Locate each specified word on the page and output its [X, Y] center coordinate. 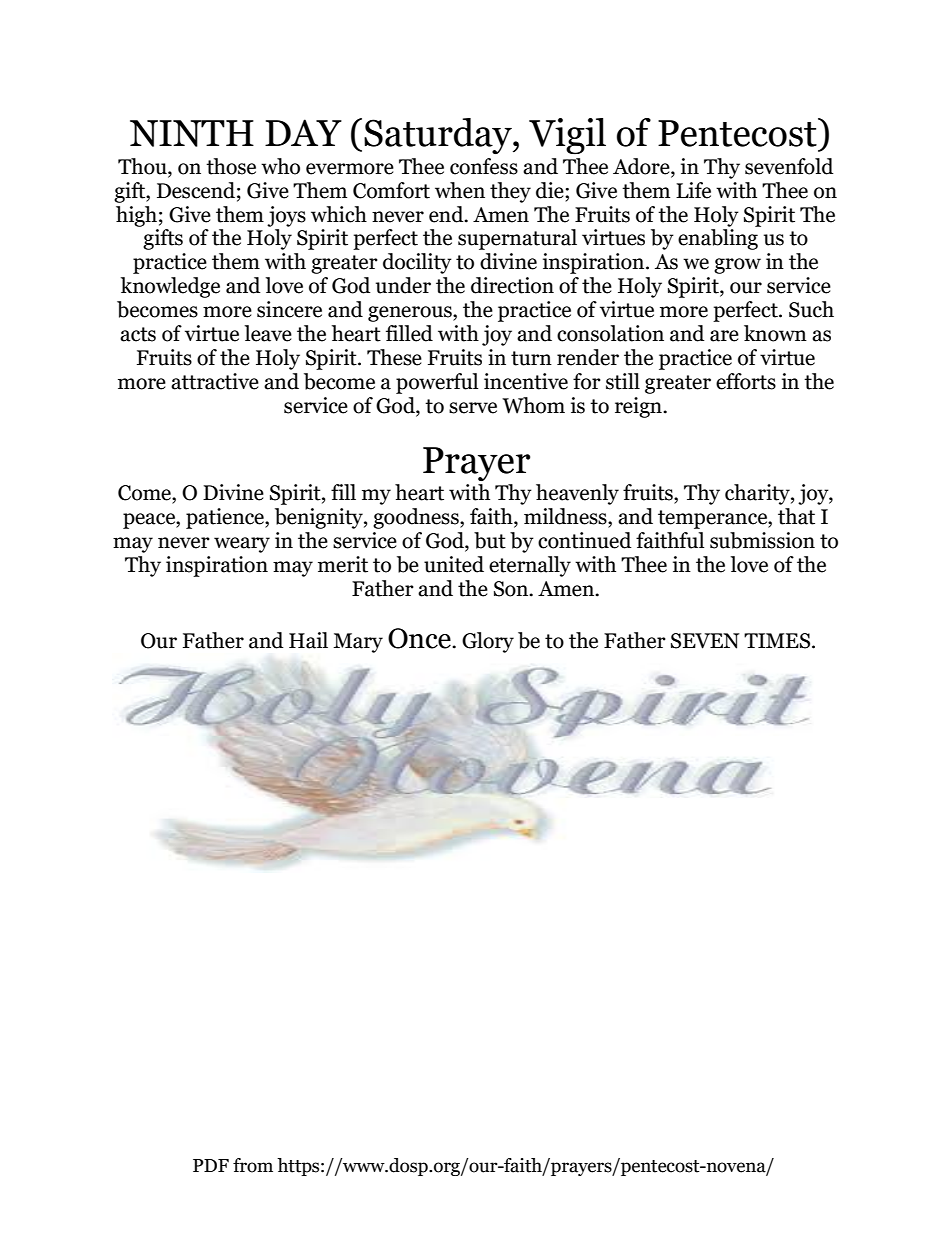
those [231, 166]
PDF [211, 1165]
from [253, 1165]
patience [226, 518]
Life [693, 190]
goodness [417, 518]
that [796, 516]
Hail [308, 640]
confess [484, 166]
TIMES [778, 641]
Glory [488, 642]
